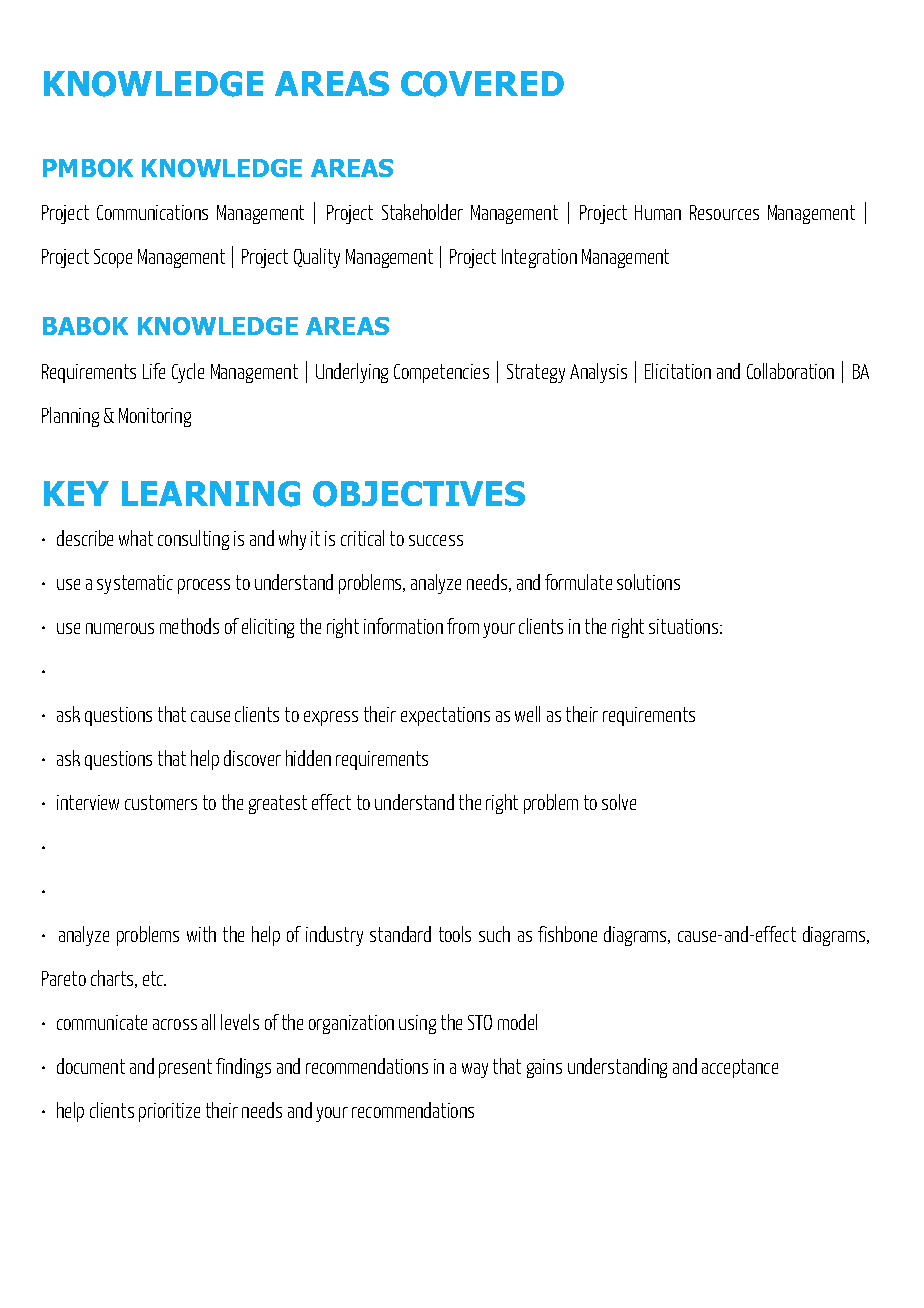  I want to click on Communications, so click(152, 212).
